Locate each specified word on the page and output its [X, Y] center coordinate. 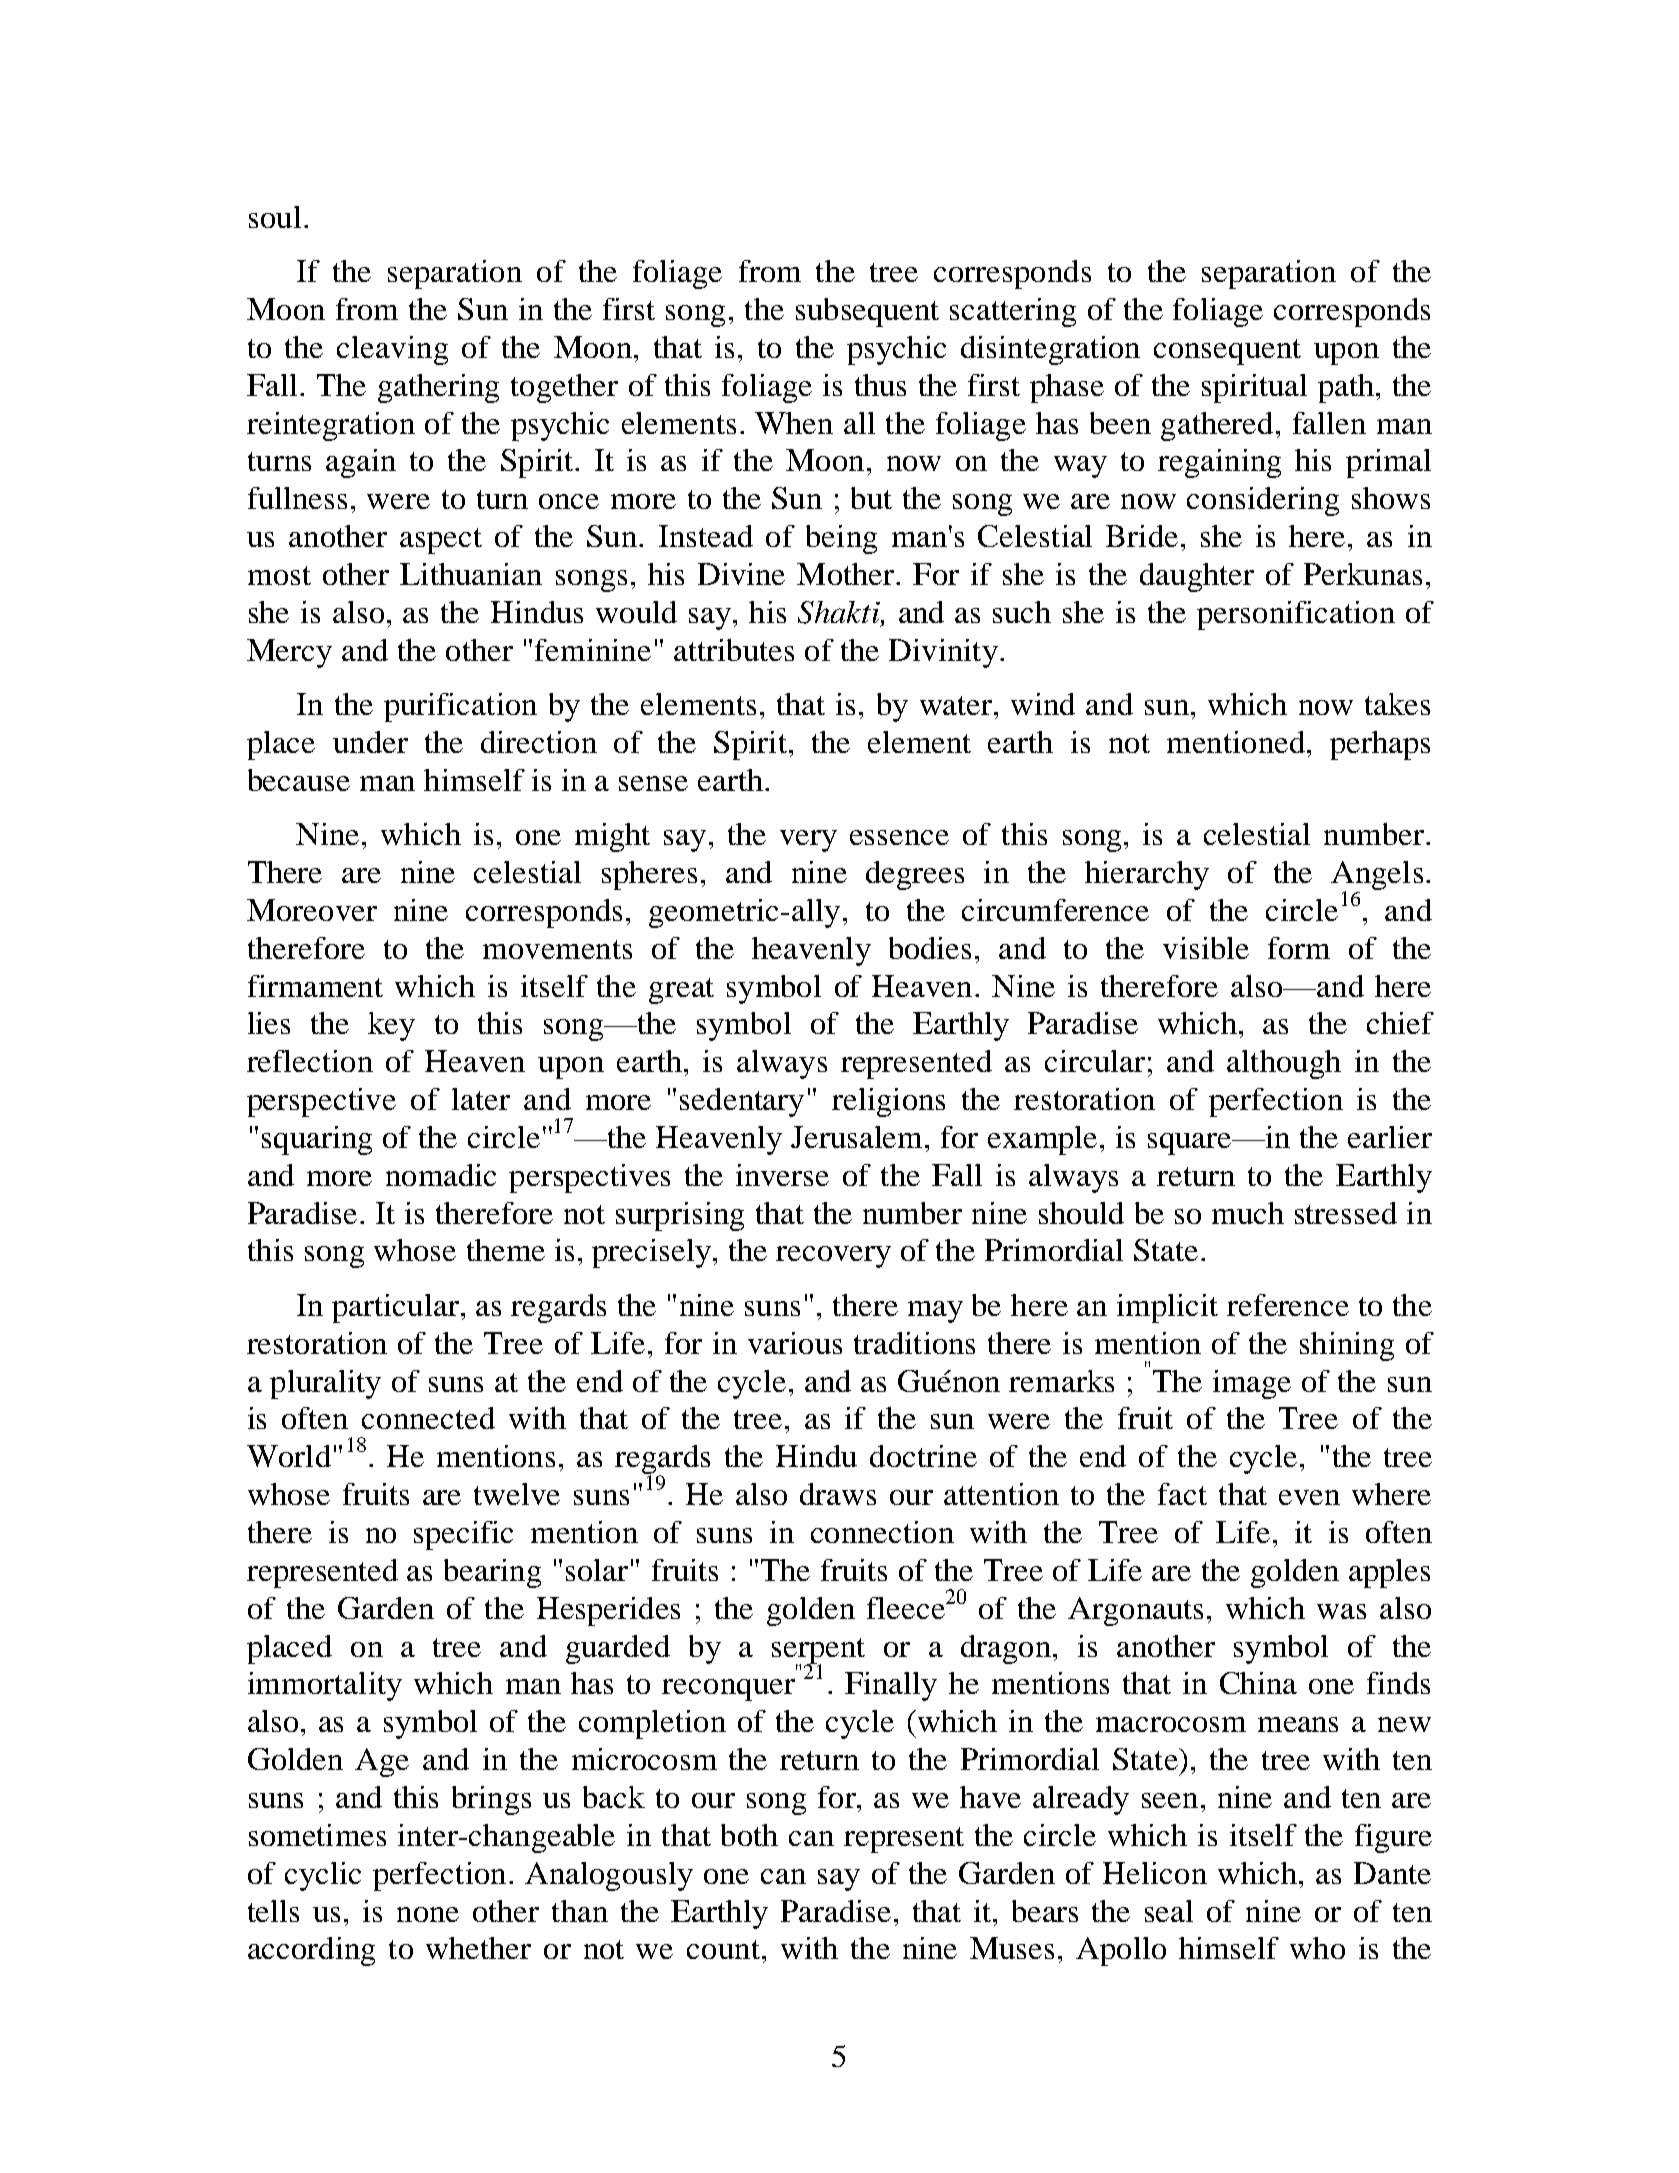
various [795, 1343]
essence [899, 837]
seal [1169, 1911]
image [1252, 1384]
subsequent [867, 312]
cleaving [392, 350]
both [749, 1835]
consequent [1227, 352]
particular [395, 1308]
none [428, 1914]
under [370, 742]
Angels [1377, 877]
